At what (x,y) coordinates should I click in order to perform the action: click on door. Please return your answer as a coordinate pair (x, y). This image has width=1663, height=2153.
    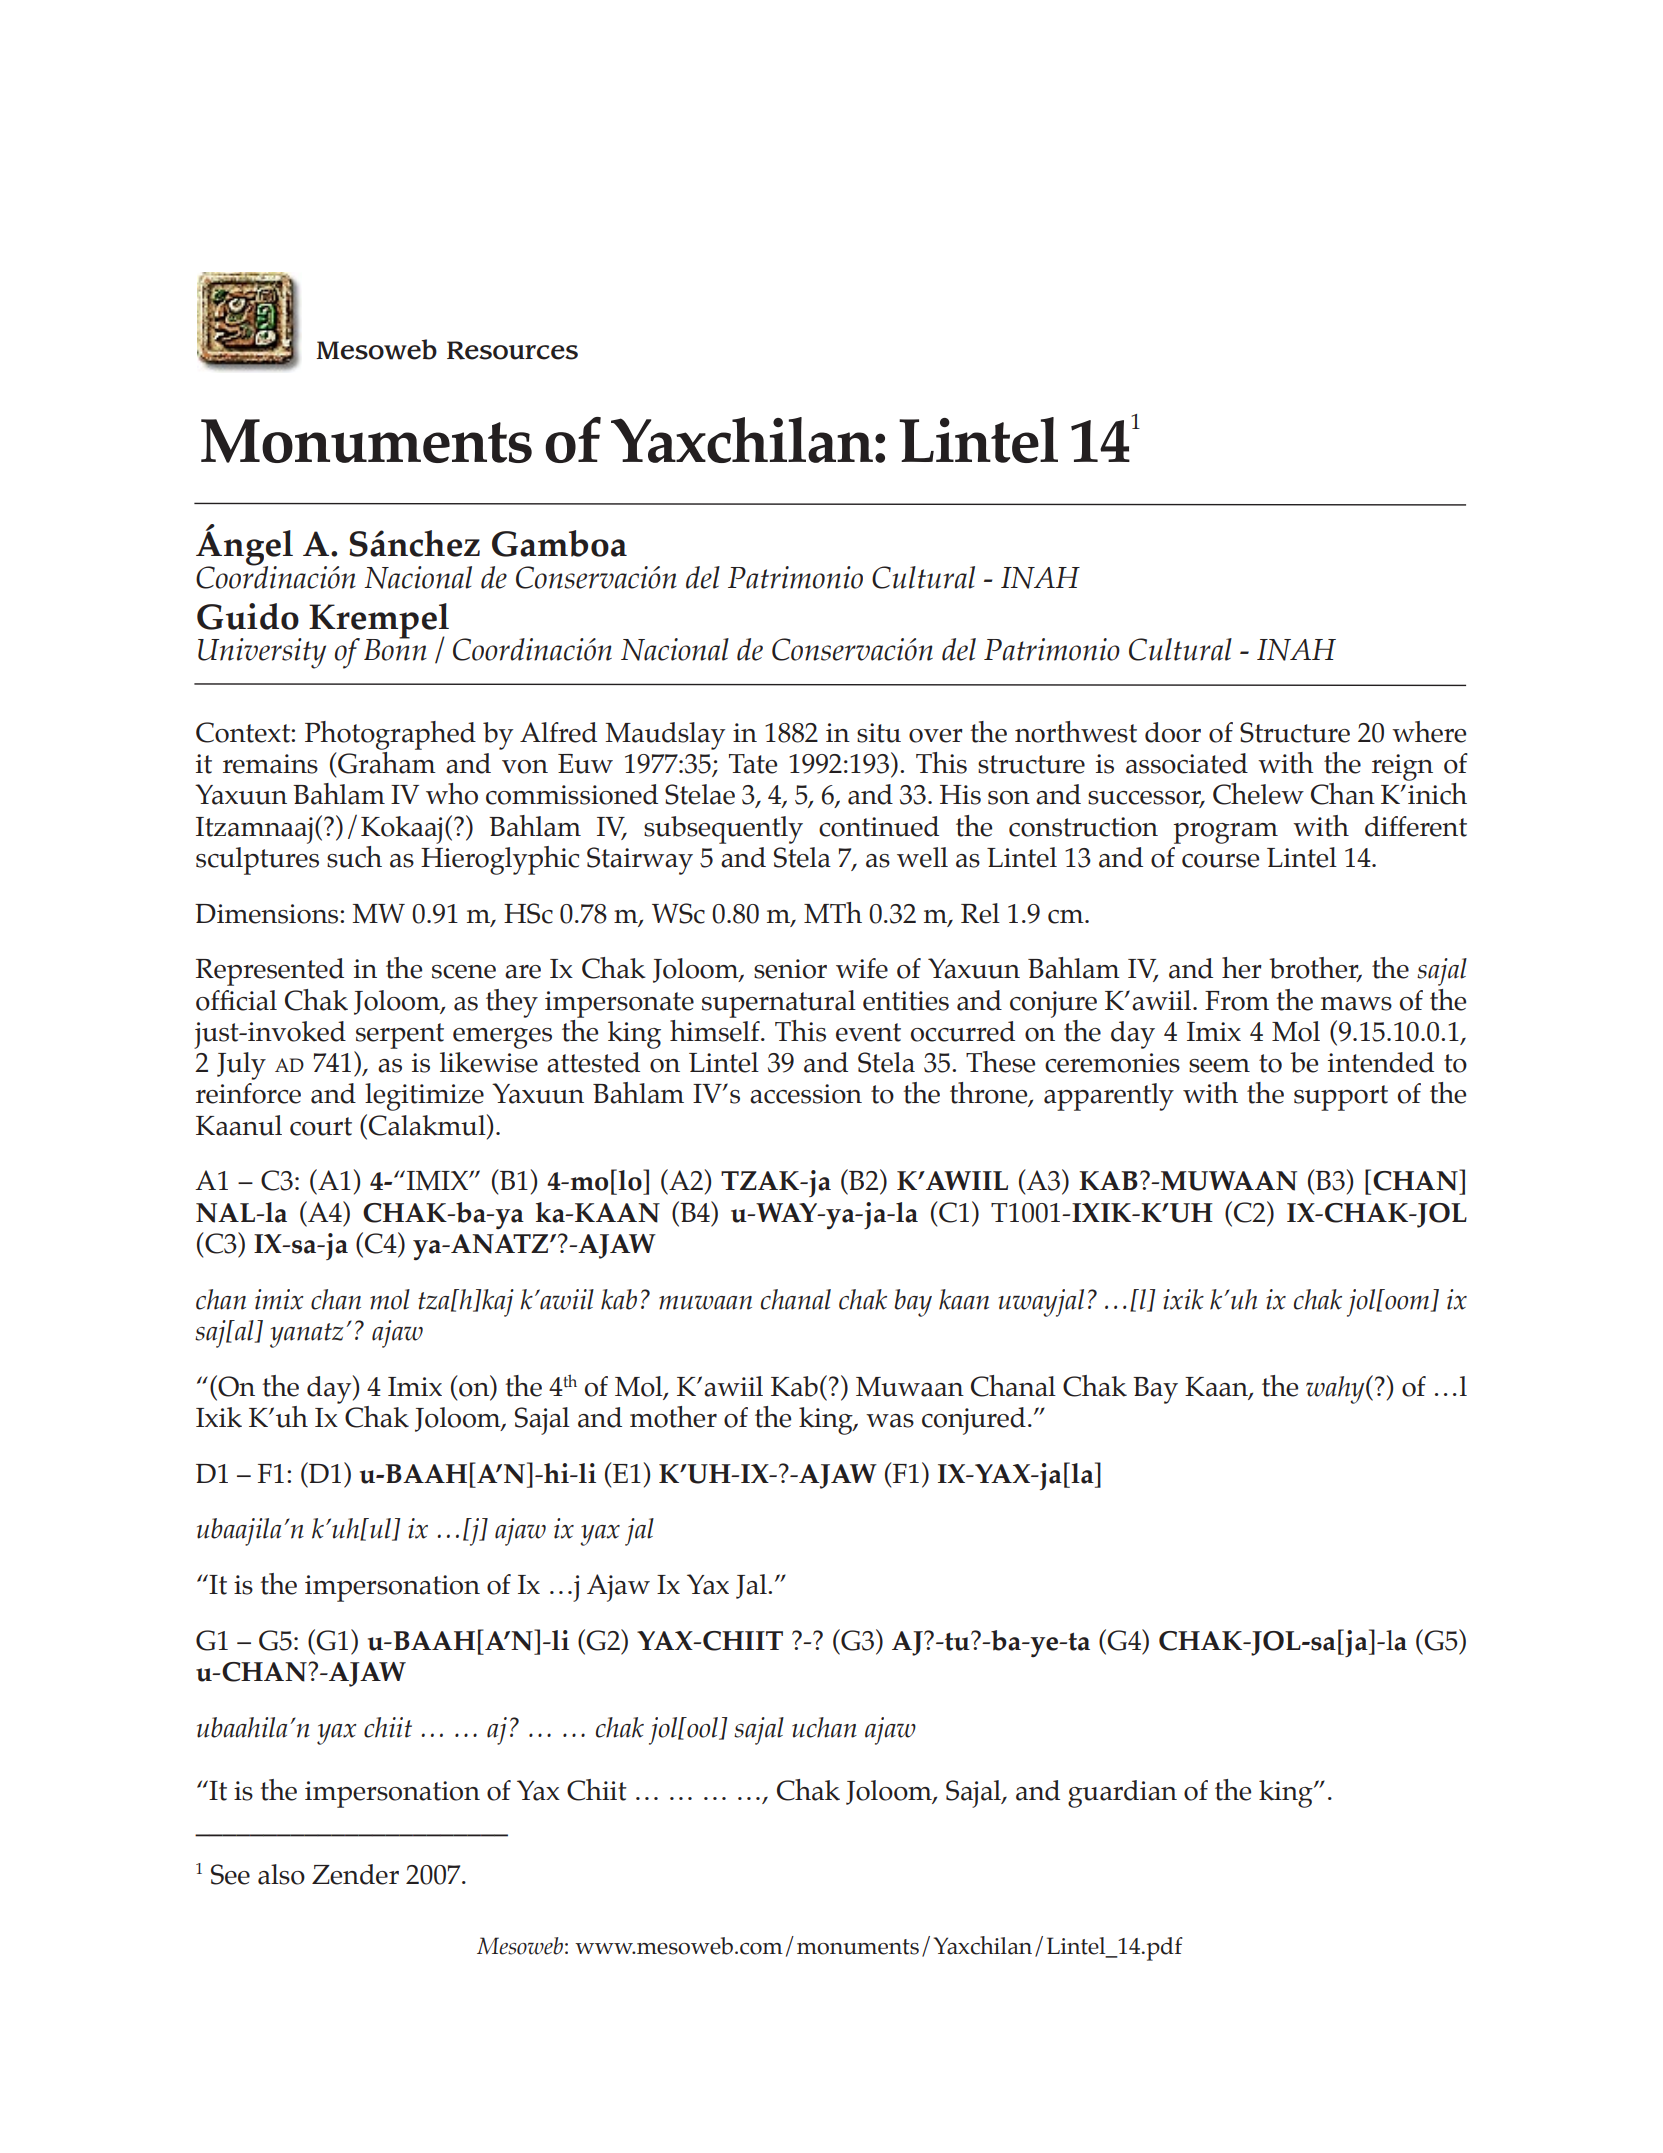
    Looking at the image, I should click on (1173, 732).
